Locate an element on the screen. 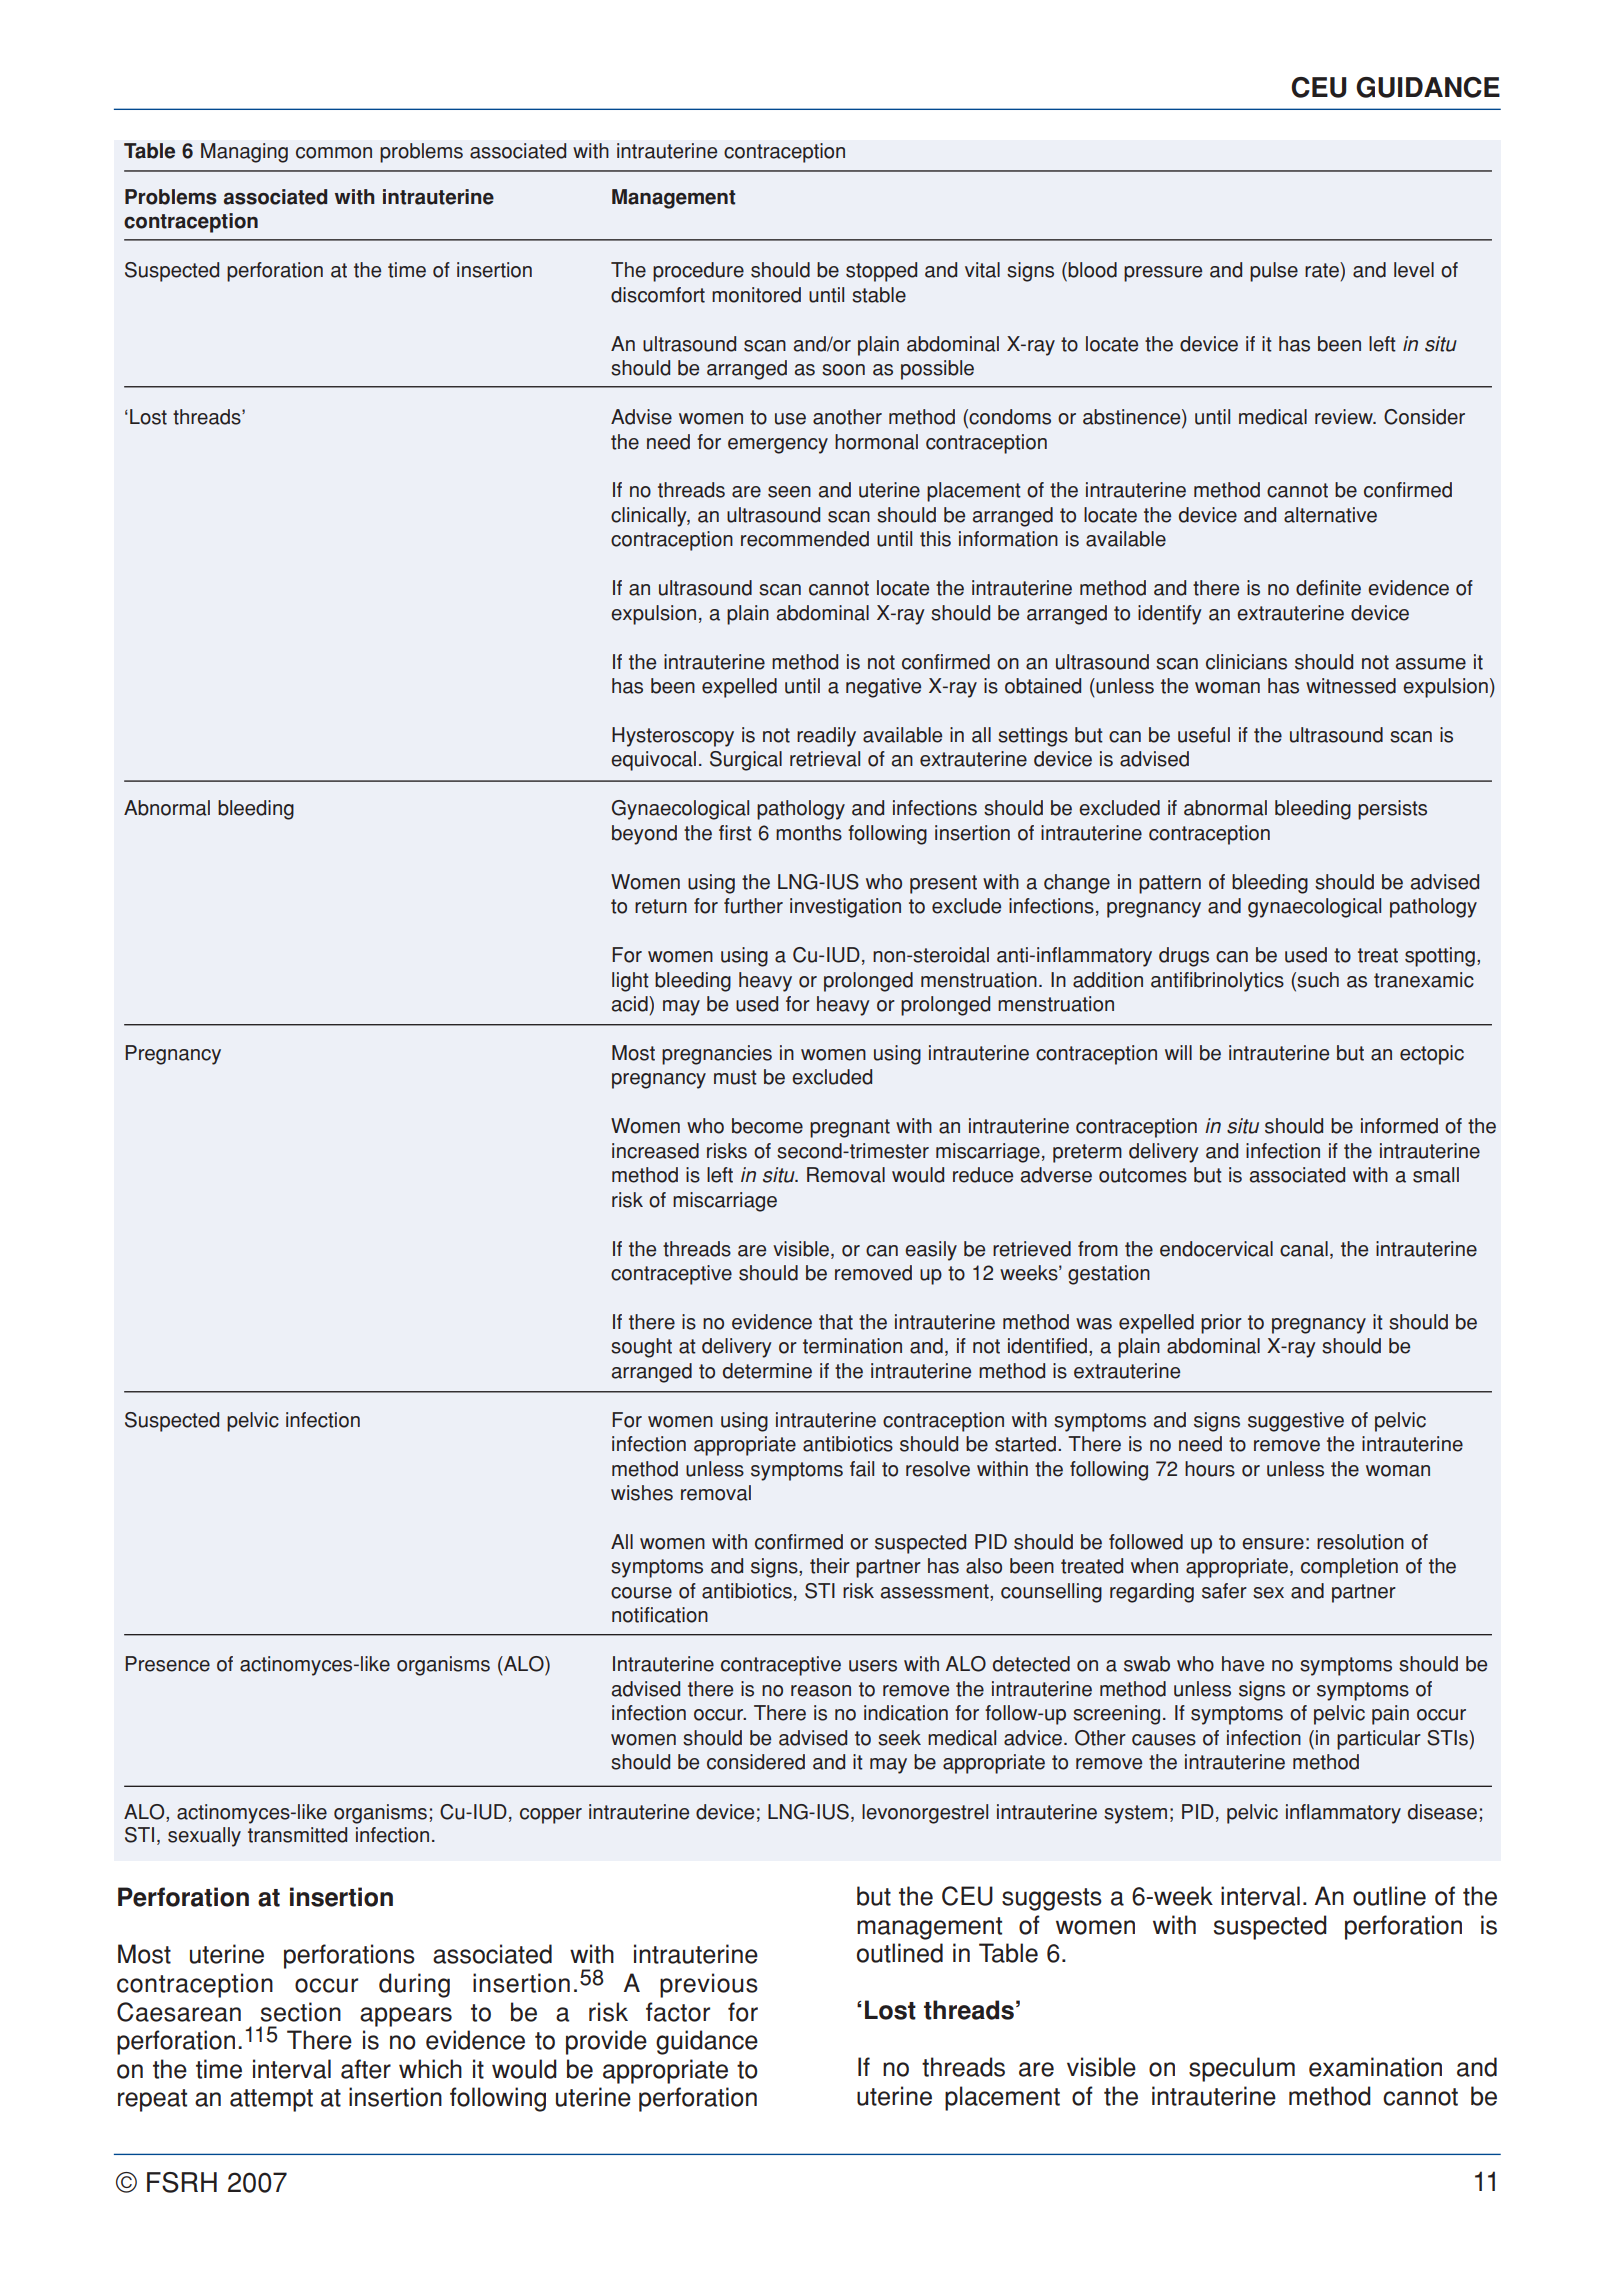  informed is located at coordinates (1399, 1126).
